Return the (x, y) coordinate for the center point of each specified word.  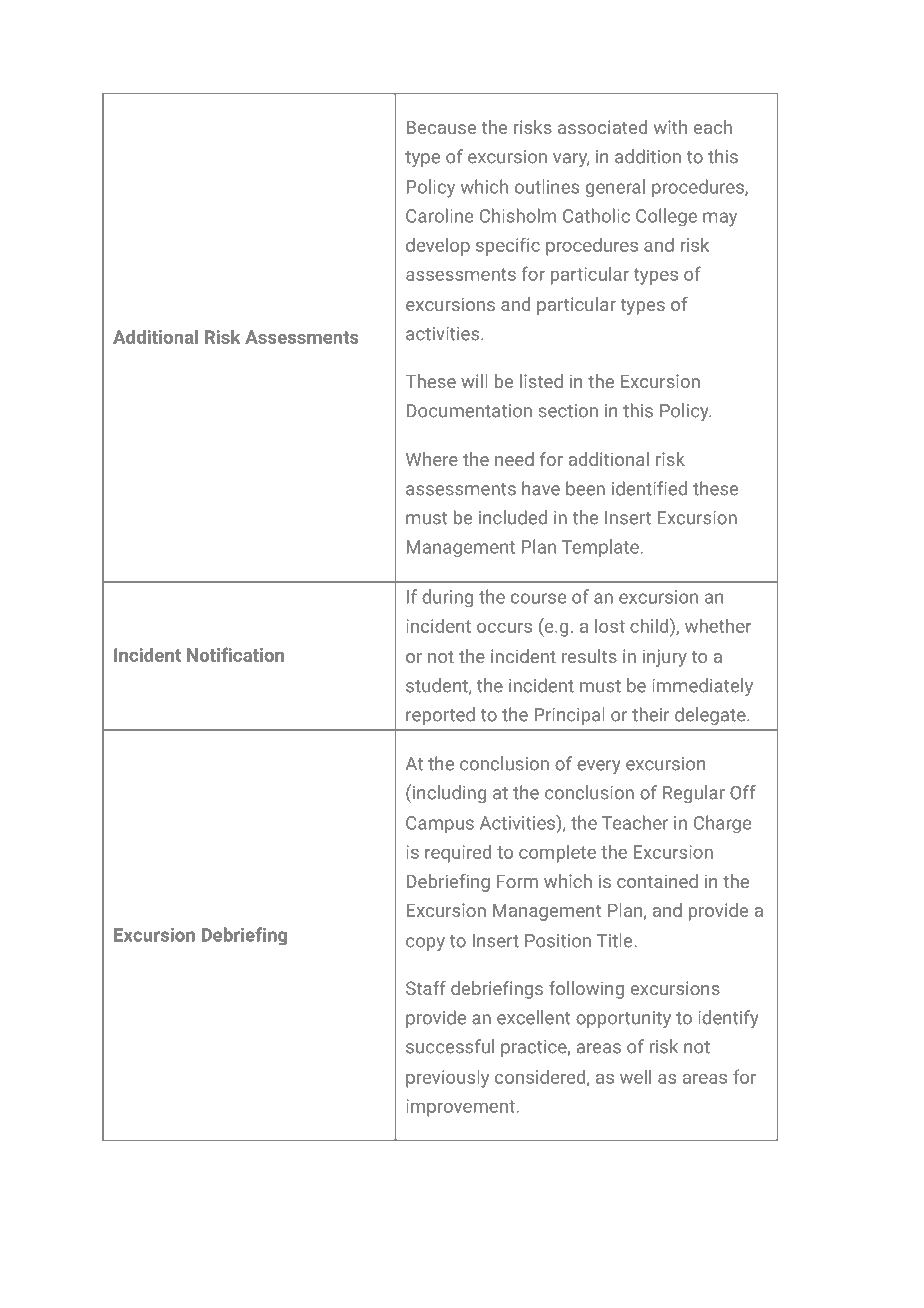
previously (447, 1079)
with (670, 127)
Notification (235, 654)
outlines (547, 186)
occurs (504, 628)
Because (441, 127)
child (650, 625)
